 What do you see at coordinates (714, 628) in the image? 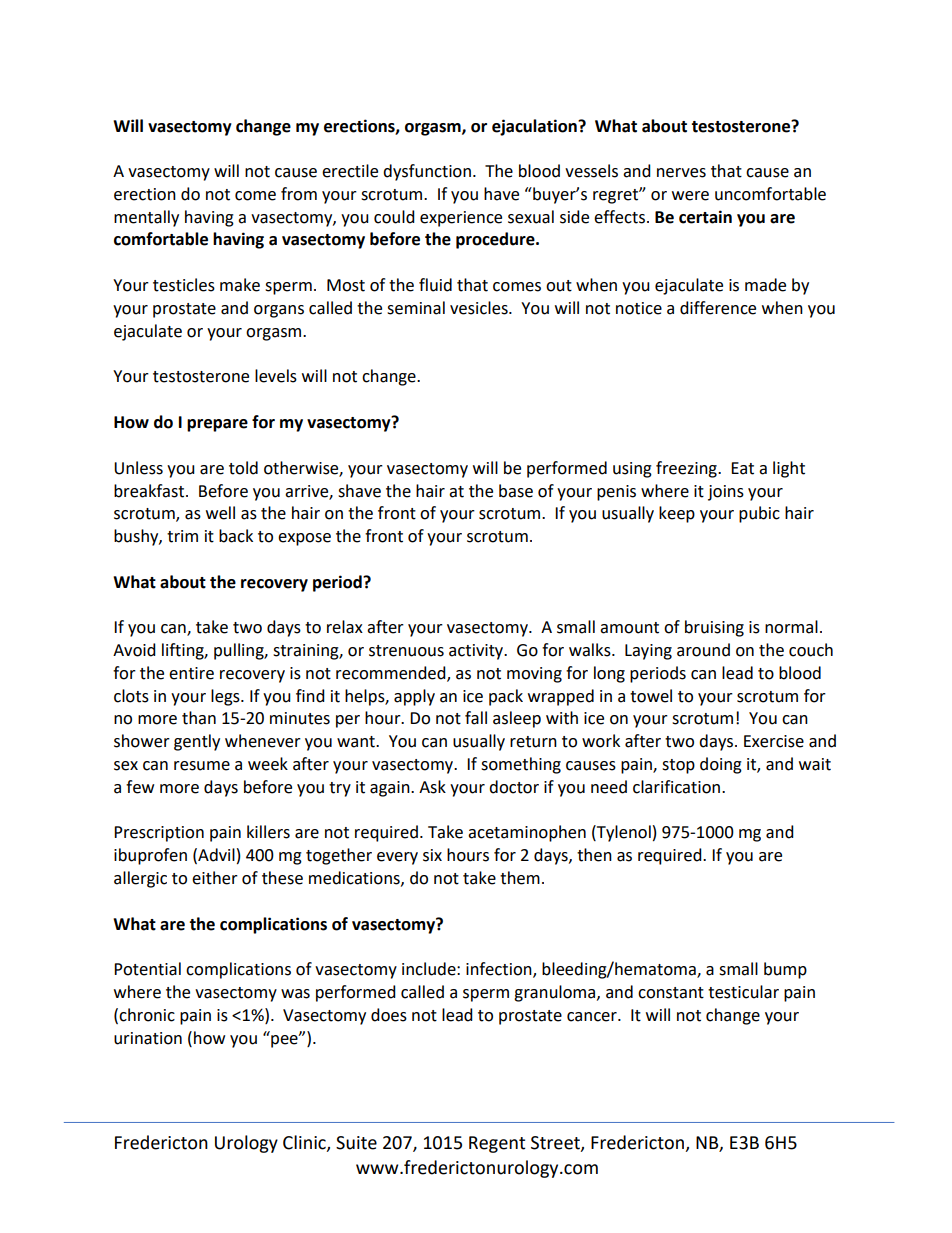
I see `bruising` at bounding box center [714, 628].
